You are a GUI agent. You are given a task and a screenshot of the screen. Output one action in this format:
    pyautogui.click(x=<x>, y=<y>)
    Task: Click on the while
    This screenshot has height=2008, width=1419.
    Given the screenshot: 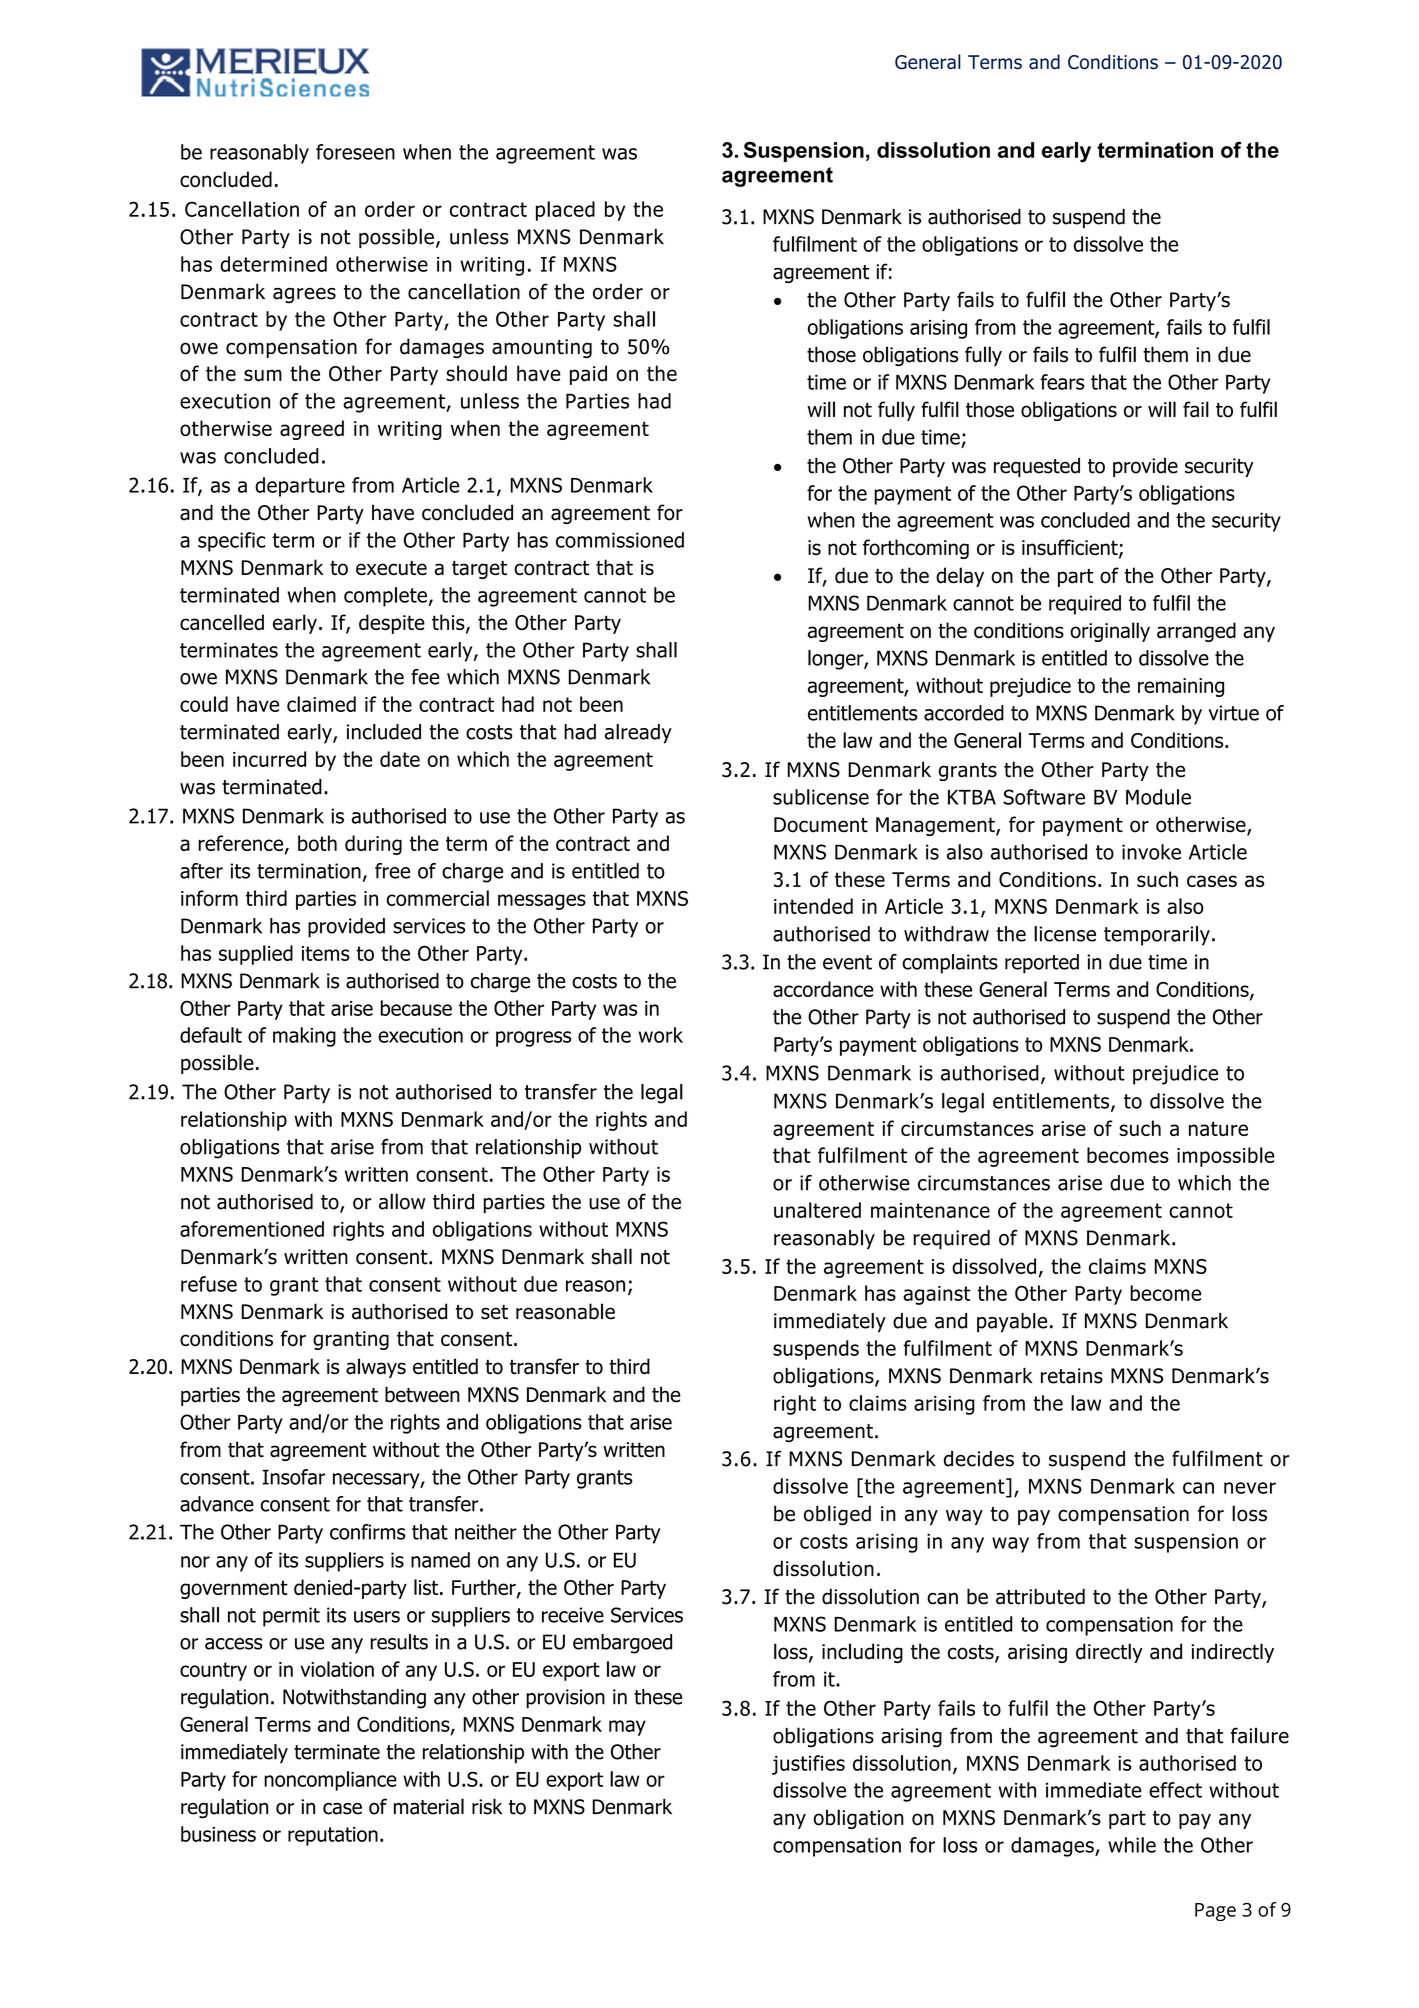 What is the action you would take?
    pyautogui.click(x=1132, y=1845)
